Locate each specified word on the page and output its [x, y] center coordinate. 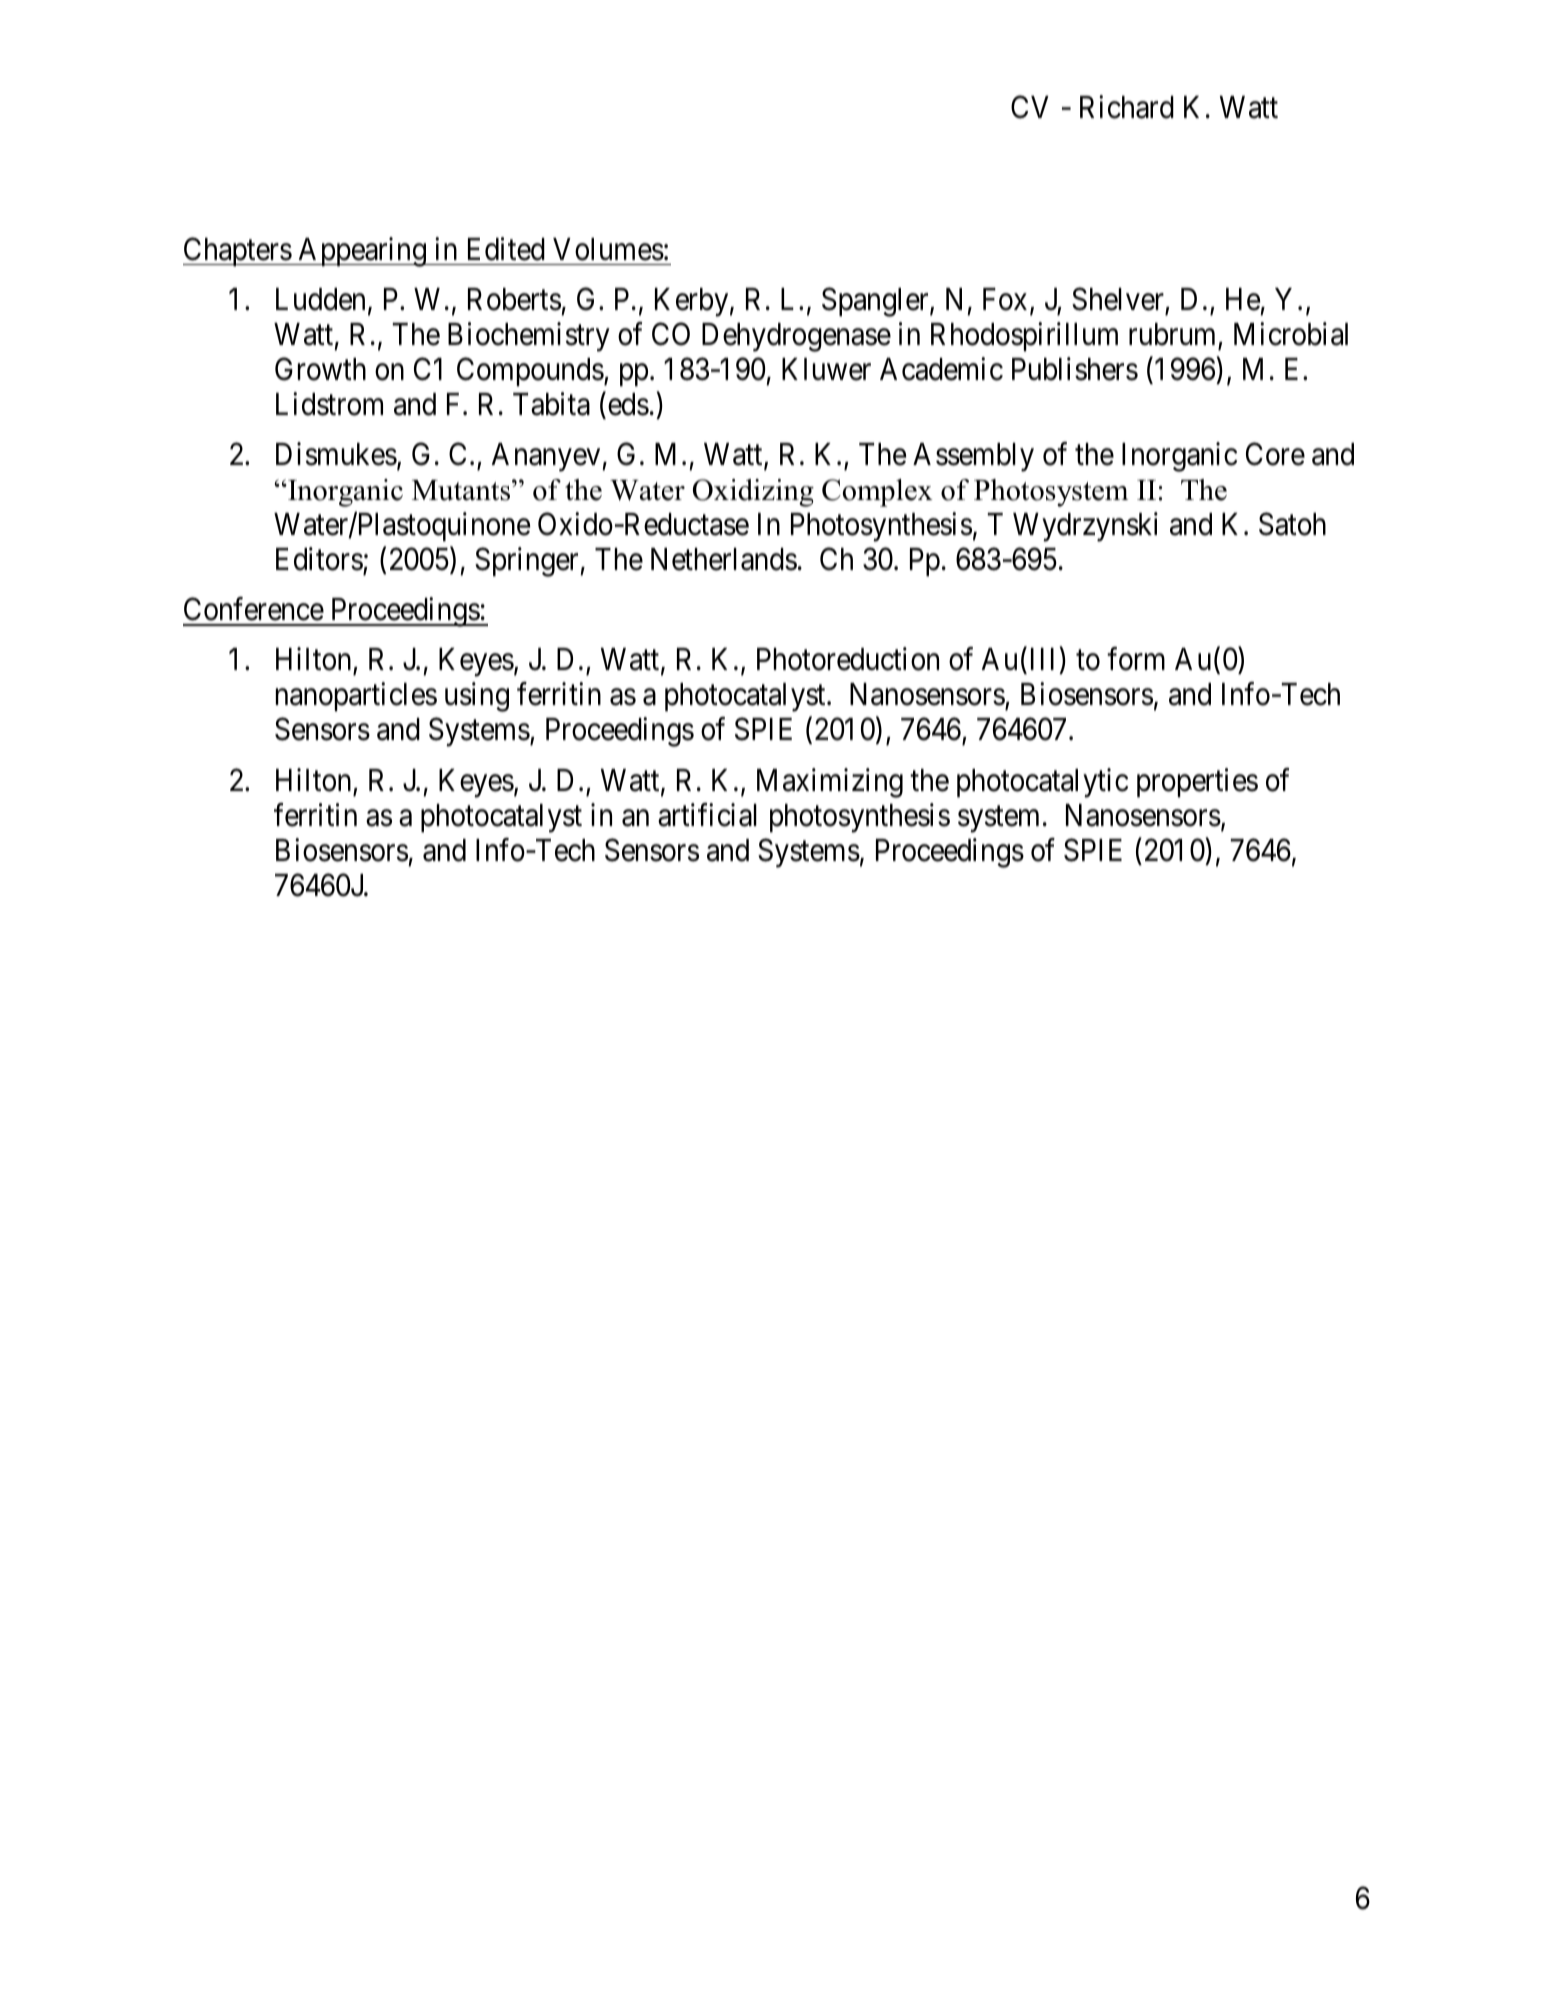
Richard [1127, 107]
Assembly [973, 457]
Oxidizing [753, 493]
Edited [506, 249]
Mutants [462, 490]
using [477, 697]
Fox [1005, 299]
